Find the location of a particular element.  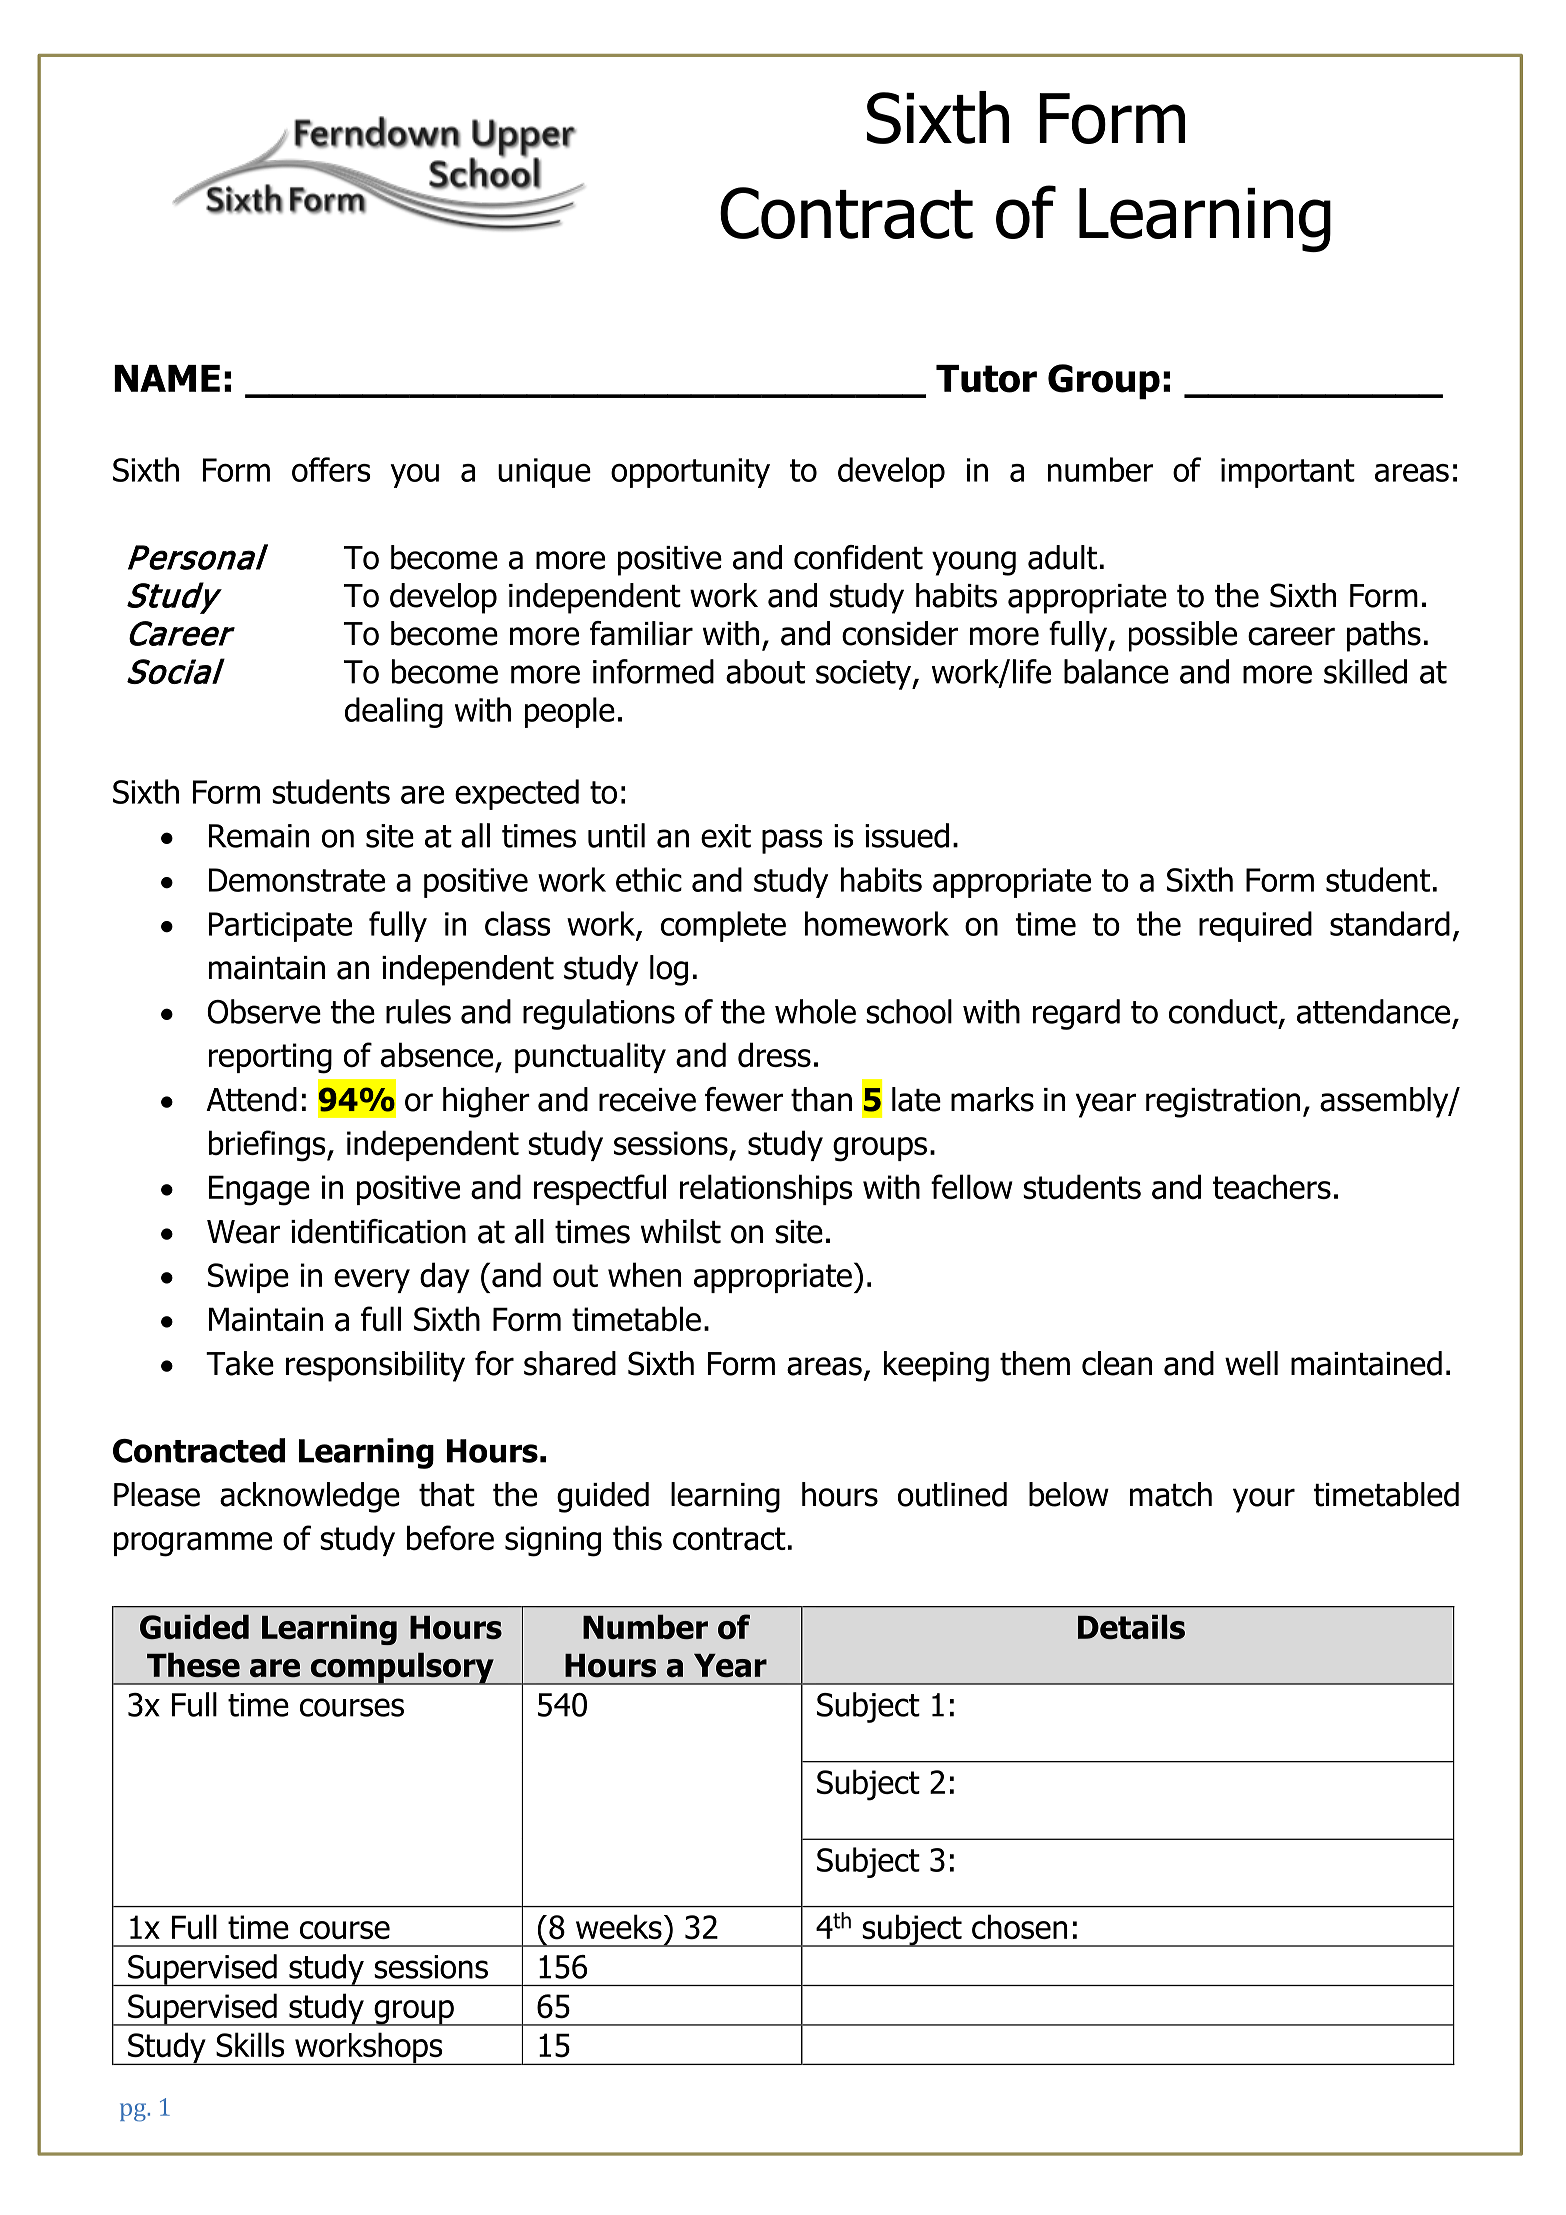

chosen is located at coordinates (1019, 1927).
